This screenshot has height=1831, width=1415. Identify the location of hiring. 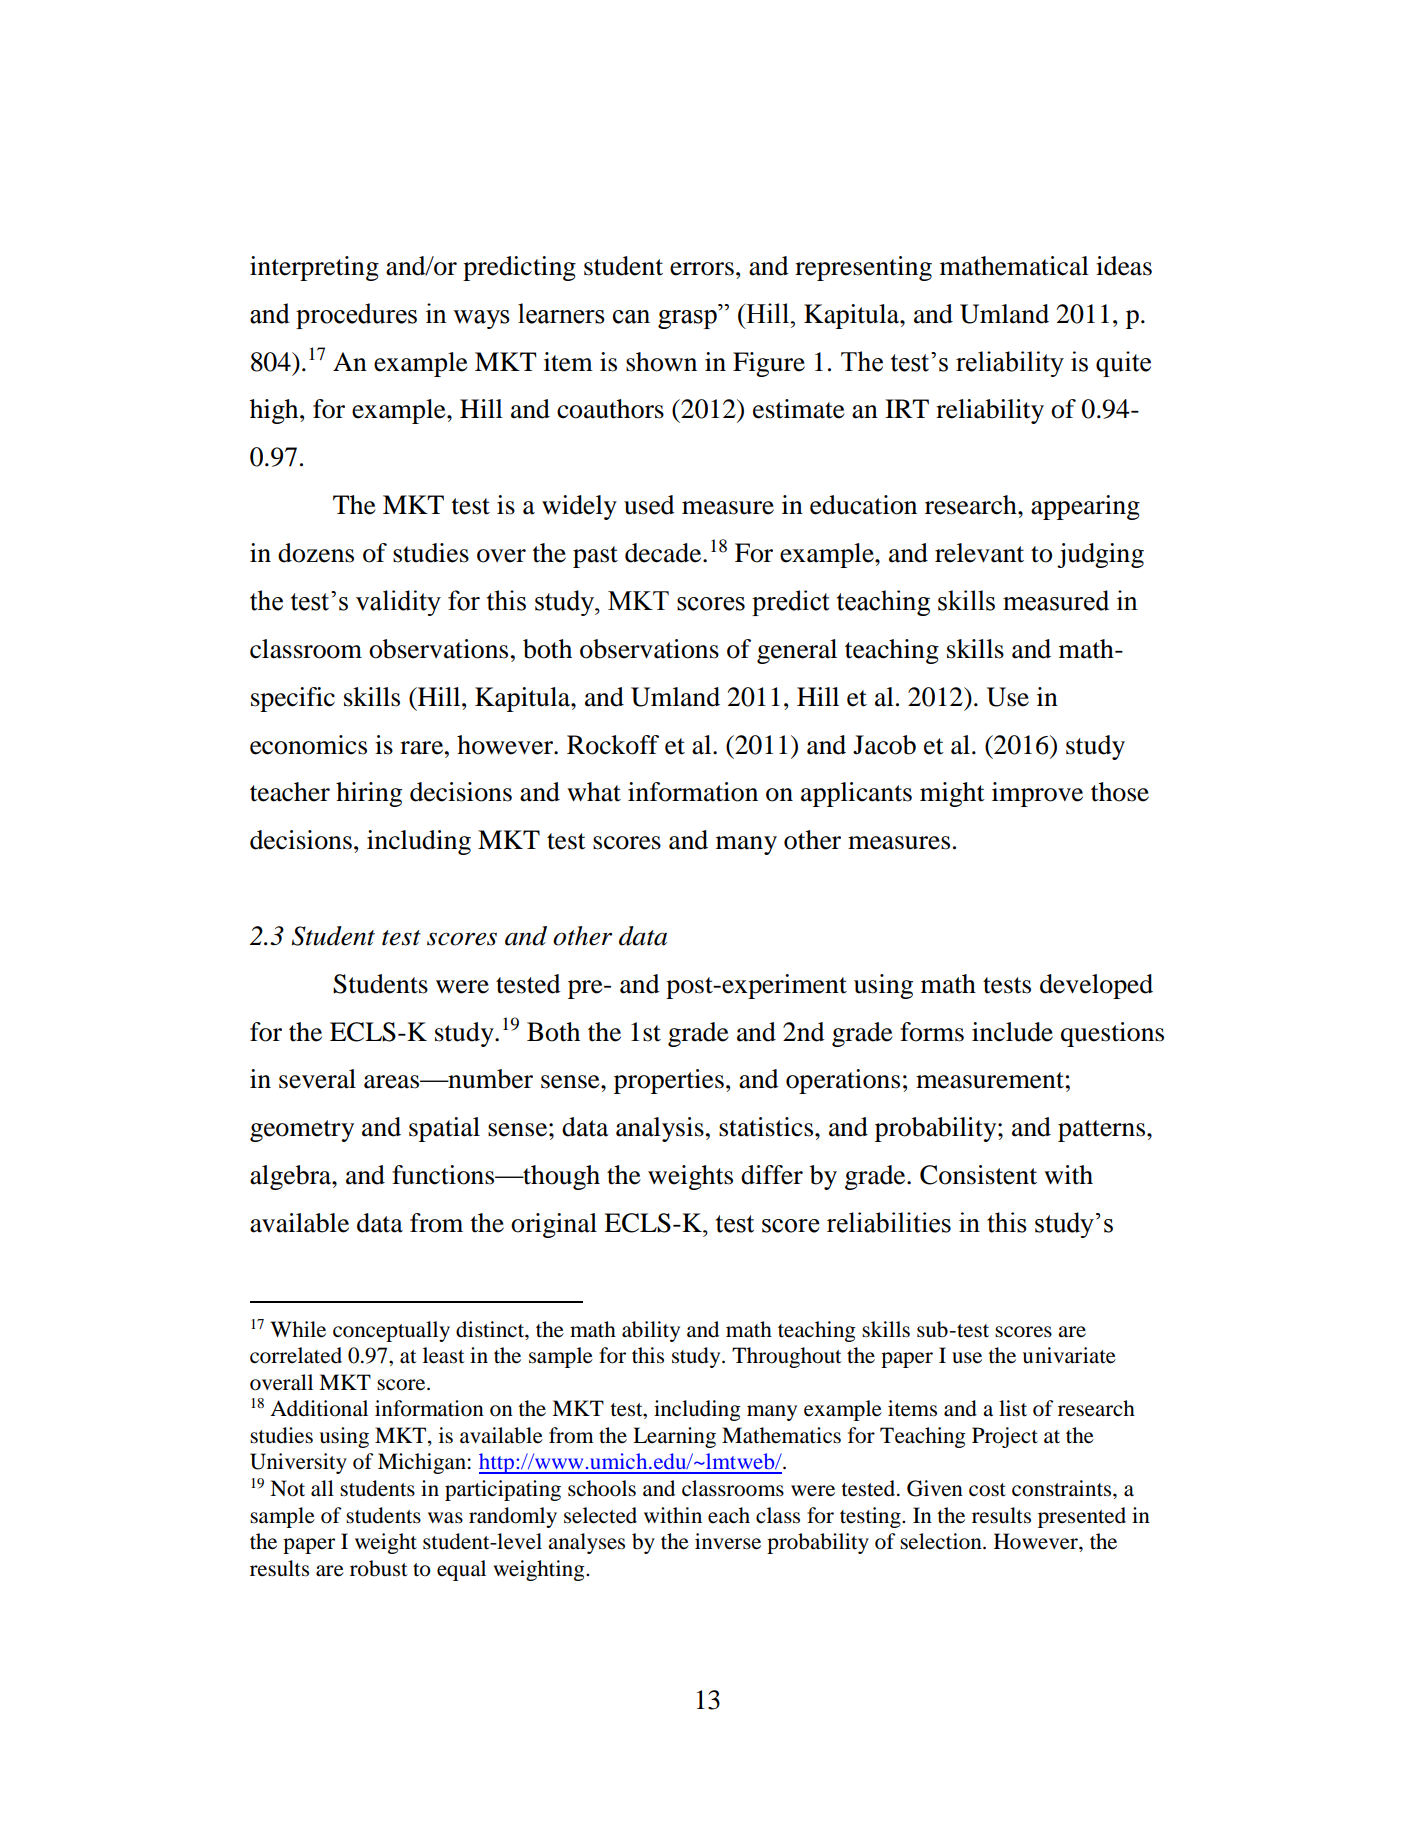
(369, 794).
